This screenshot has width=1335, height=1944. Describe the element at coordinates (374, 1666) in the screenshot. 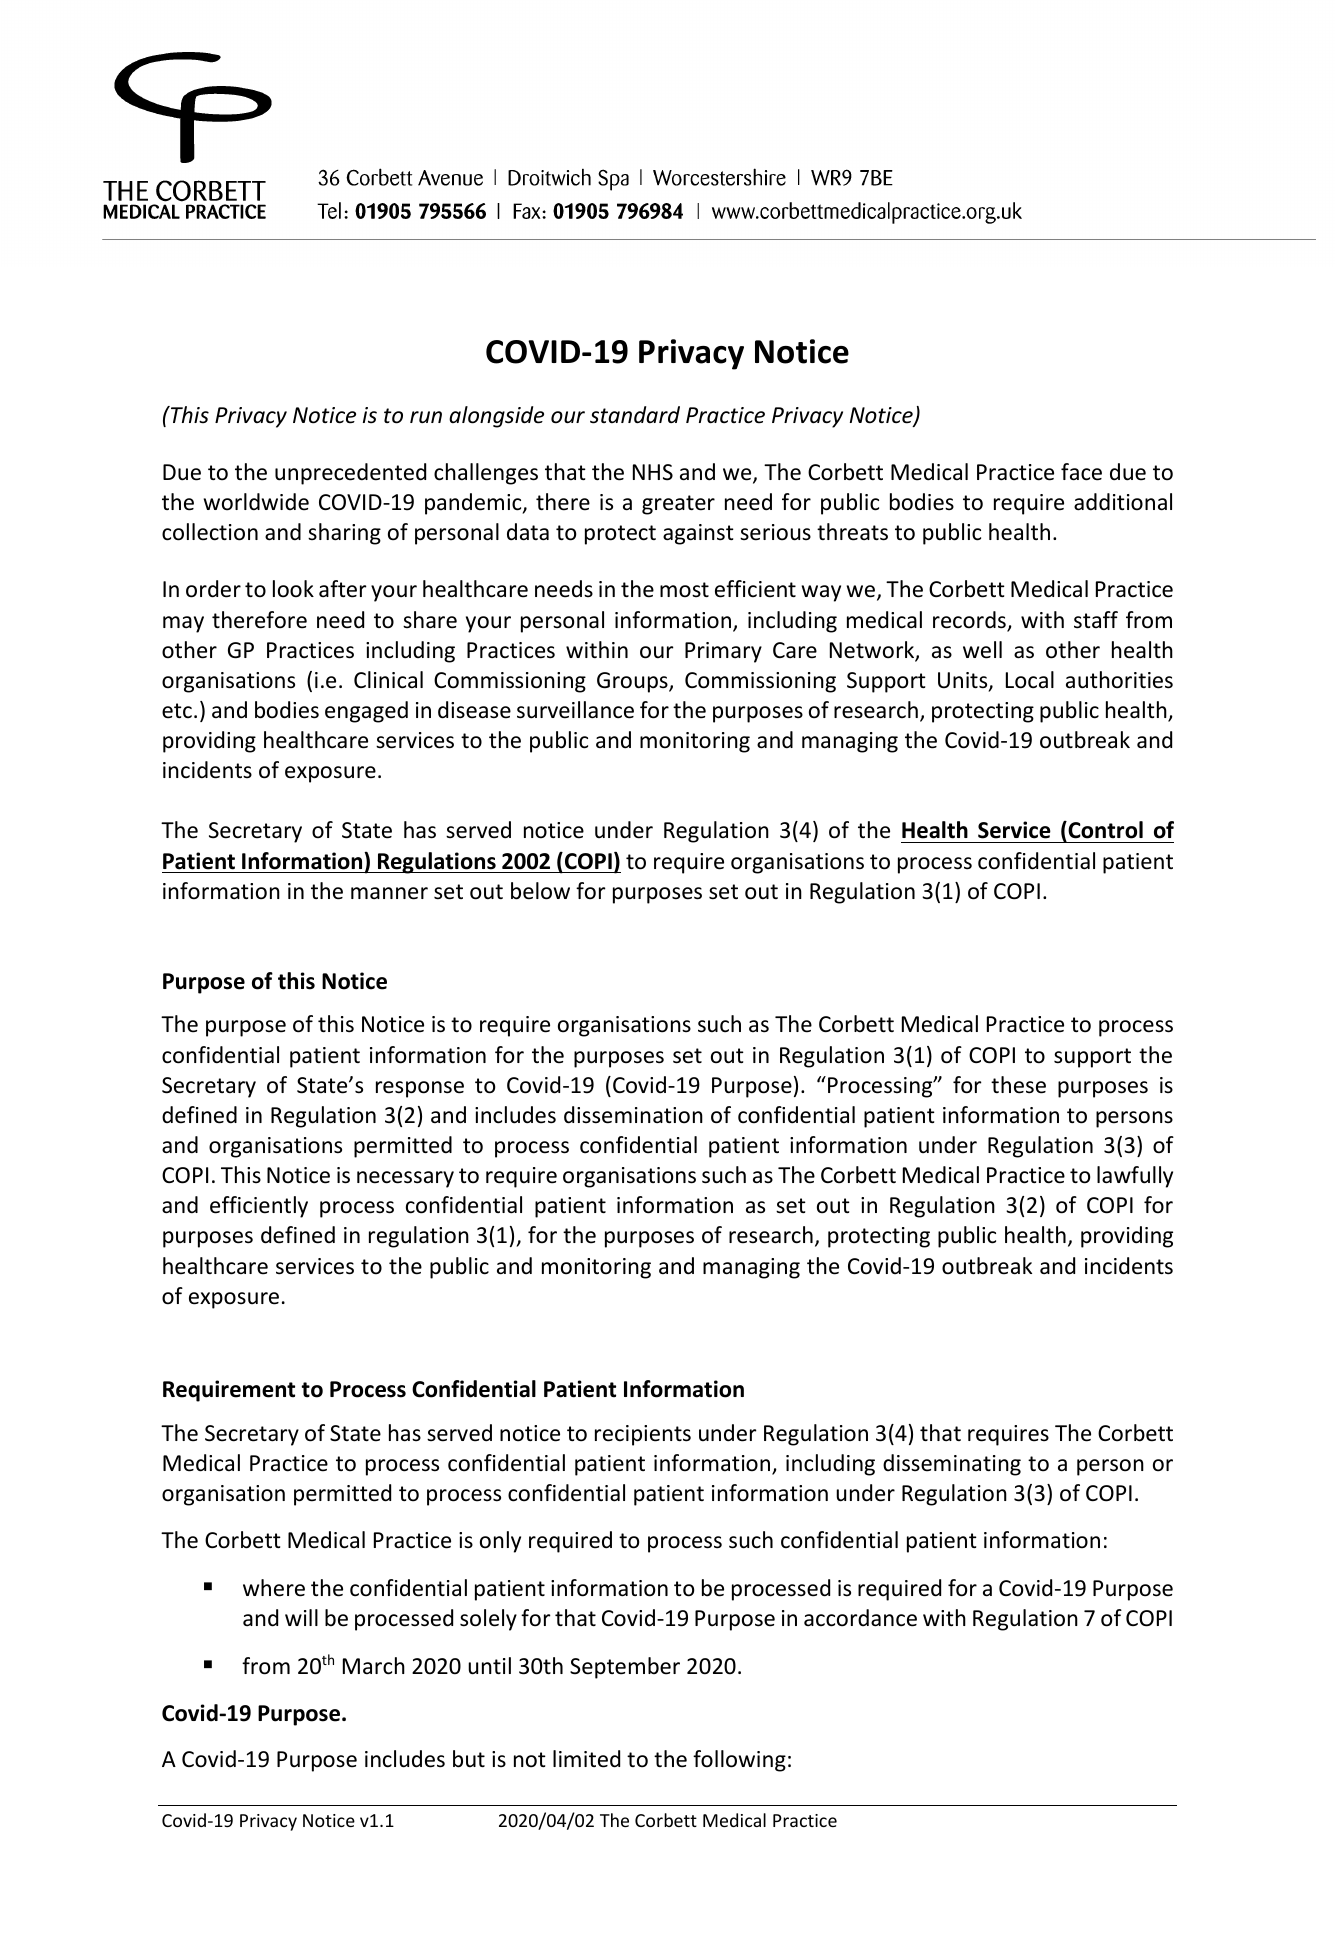

I see `March` at that location.
